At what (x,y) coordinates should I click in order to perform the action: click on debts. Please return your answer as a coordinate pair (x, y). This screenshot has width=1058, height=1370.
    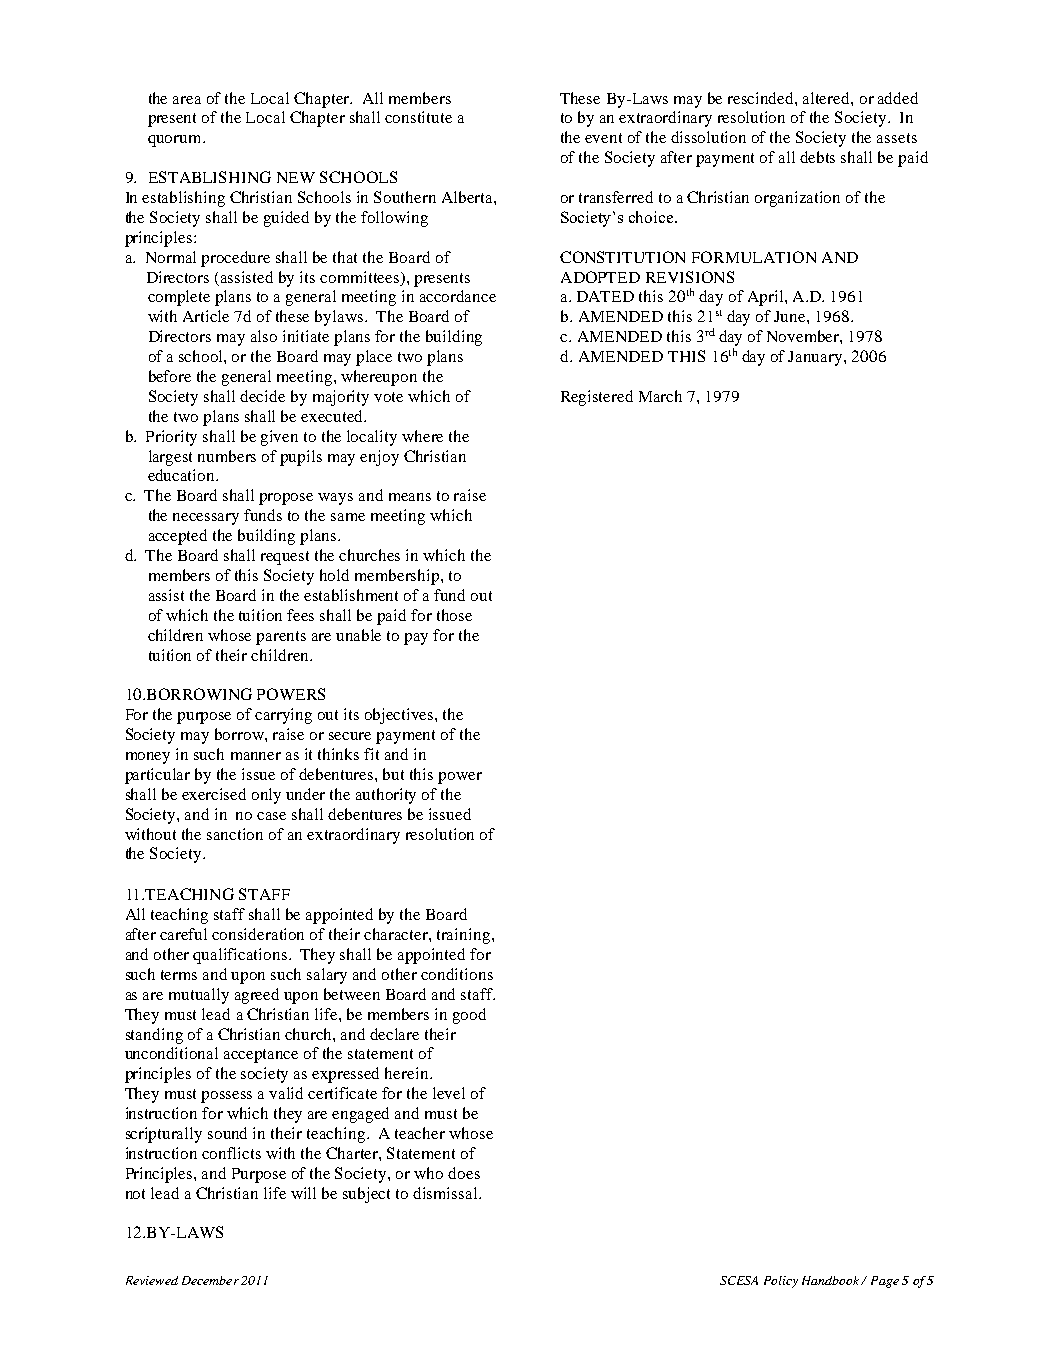
    Looking at the image, I should click on (817, 157).
